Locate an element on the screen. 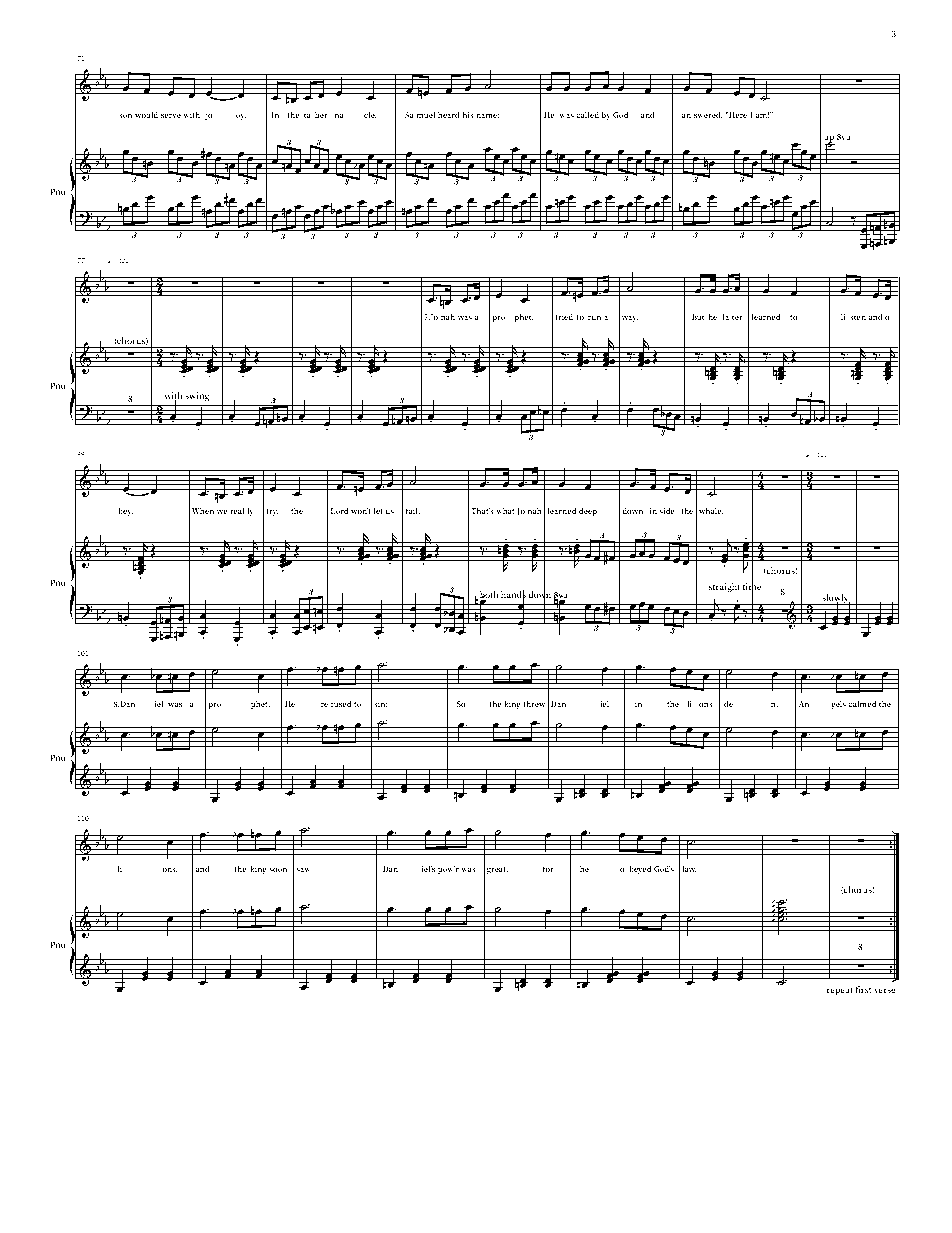 Image resolution: width=952 pixels, height=1233 pixels. whale is located at coordinates (711, 511).
